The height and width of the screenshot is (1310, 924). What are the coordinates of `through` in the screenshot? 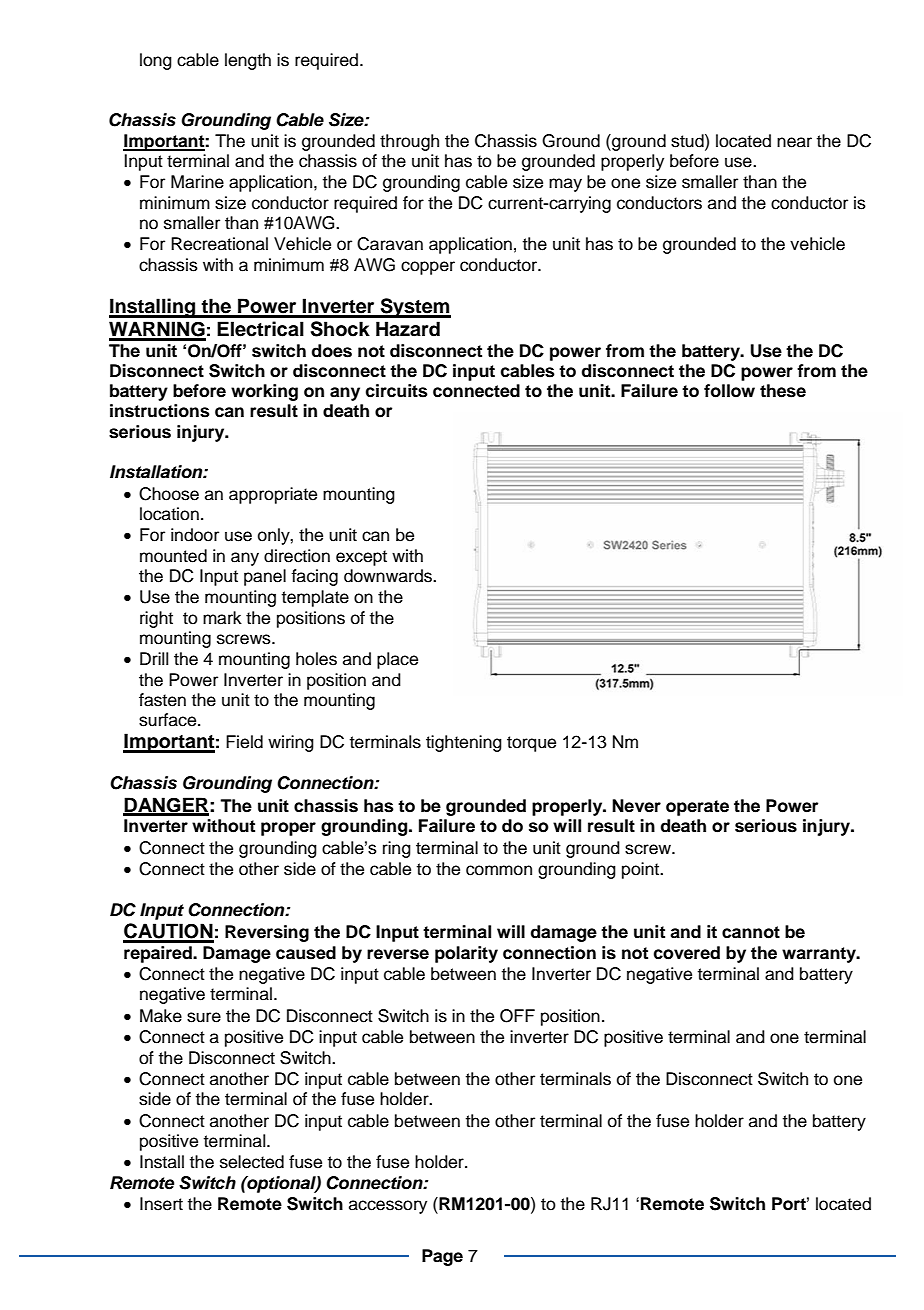 It's located at (409, 142).
